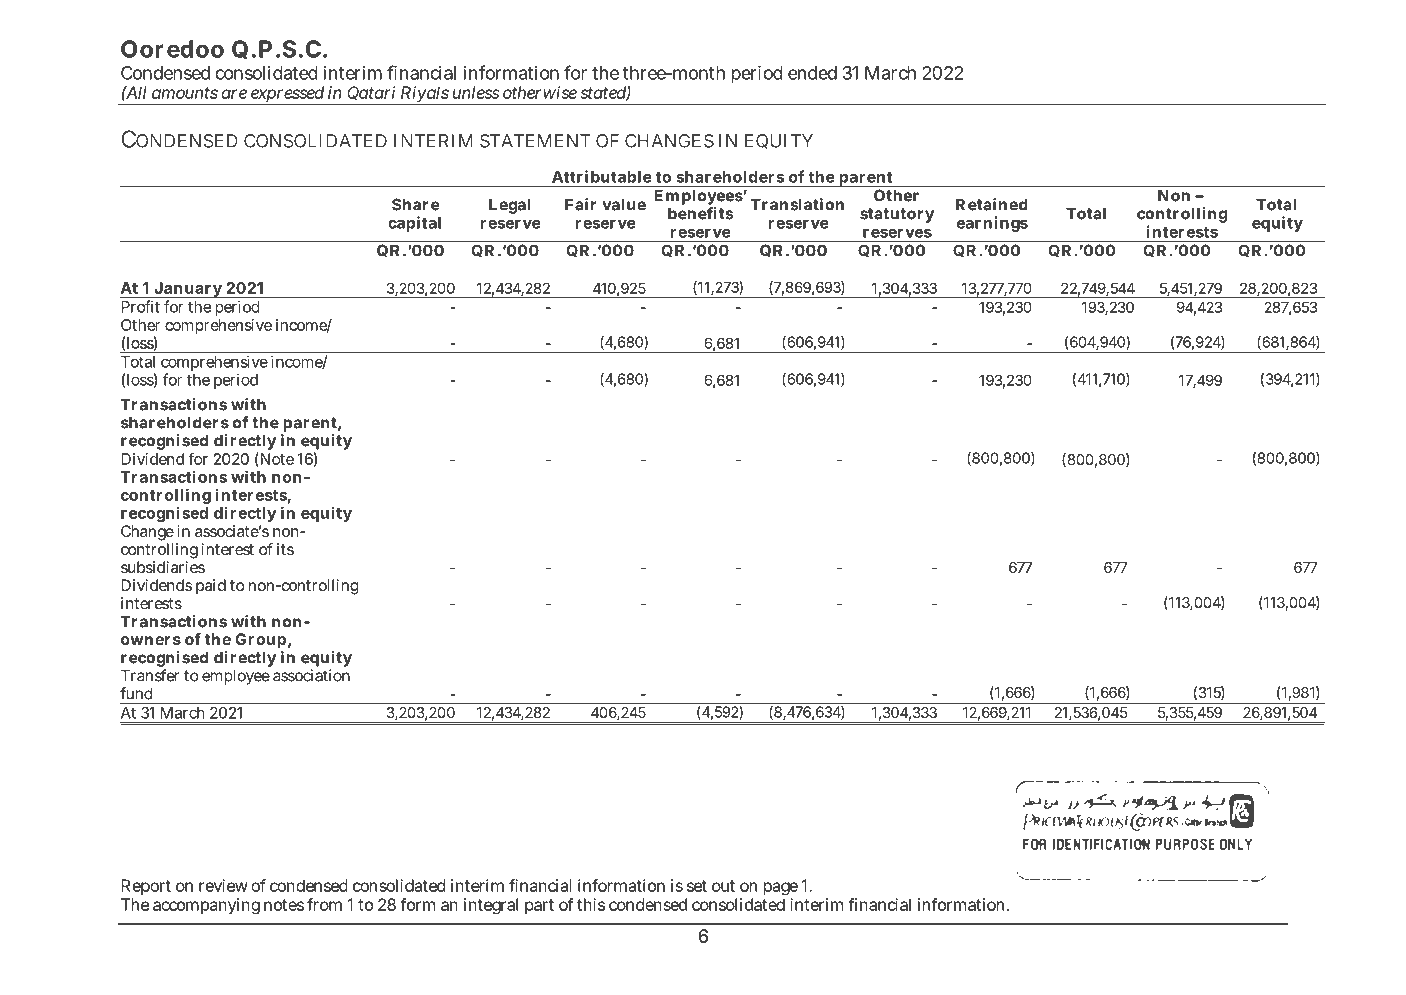 The height and width of the screenshot is (995, 1406). Describe the element at coordinates (223, 885) in the screenshot. I see `review` at that location.
